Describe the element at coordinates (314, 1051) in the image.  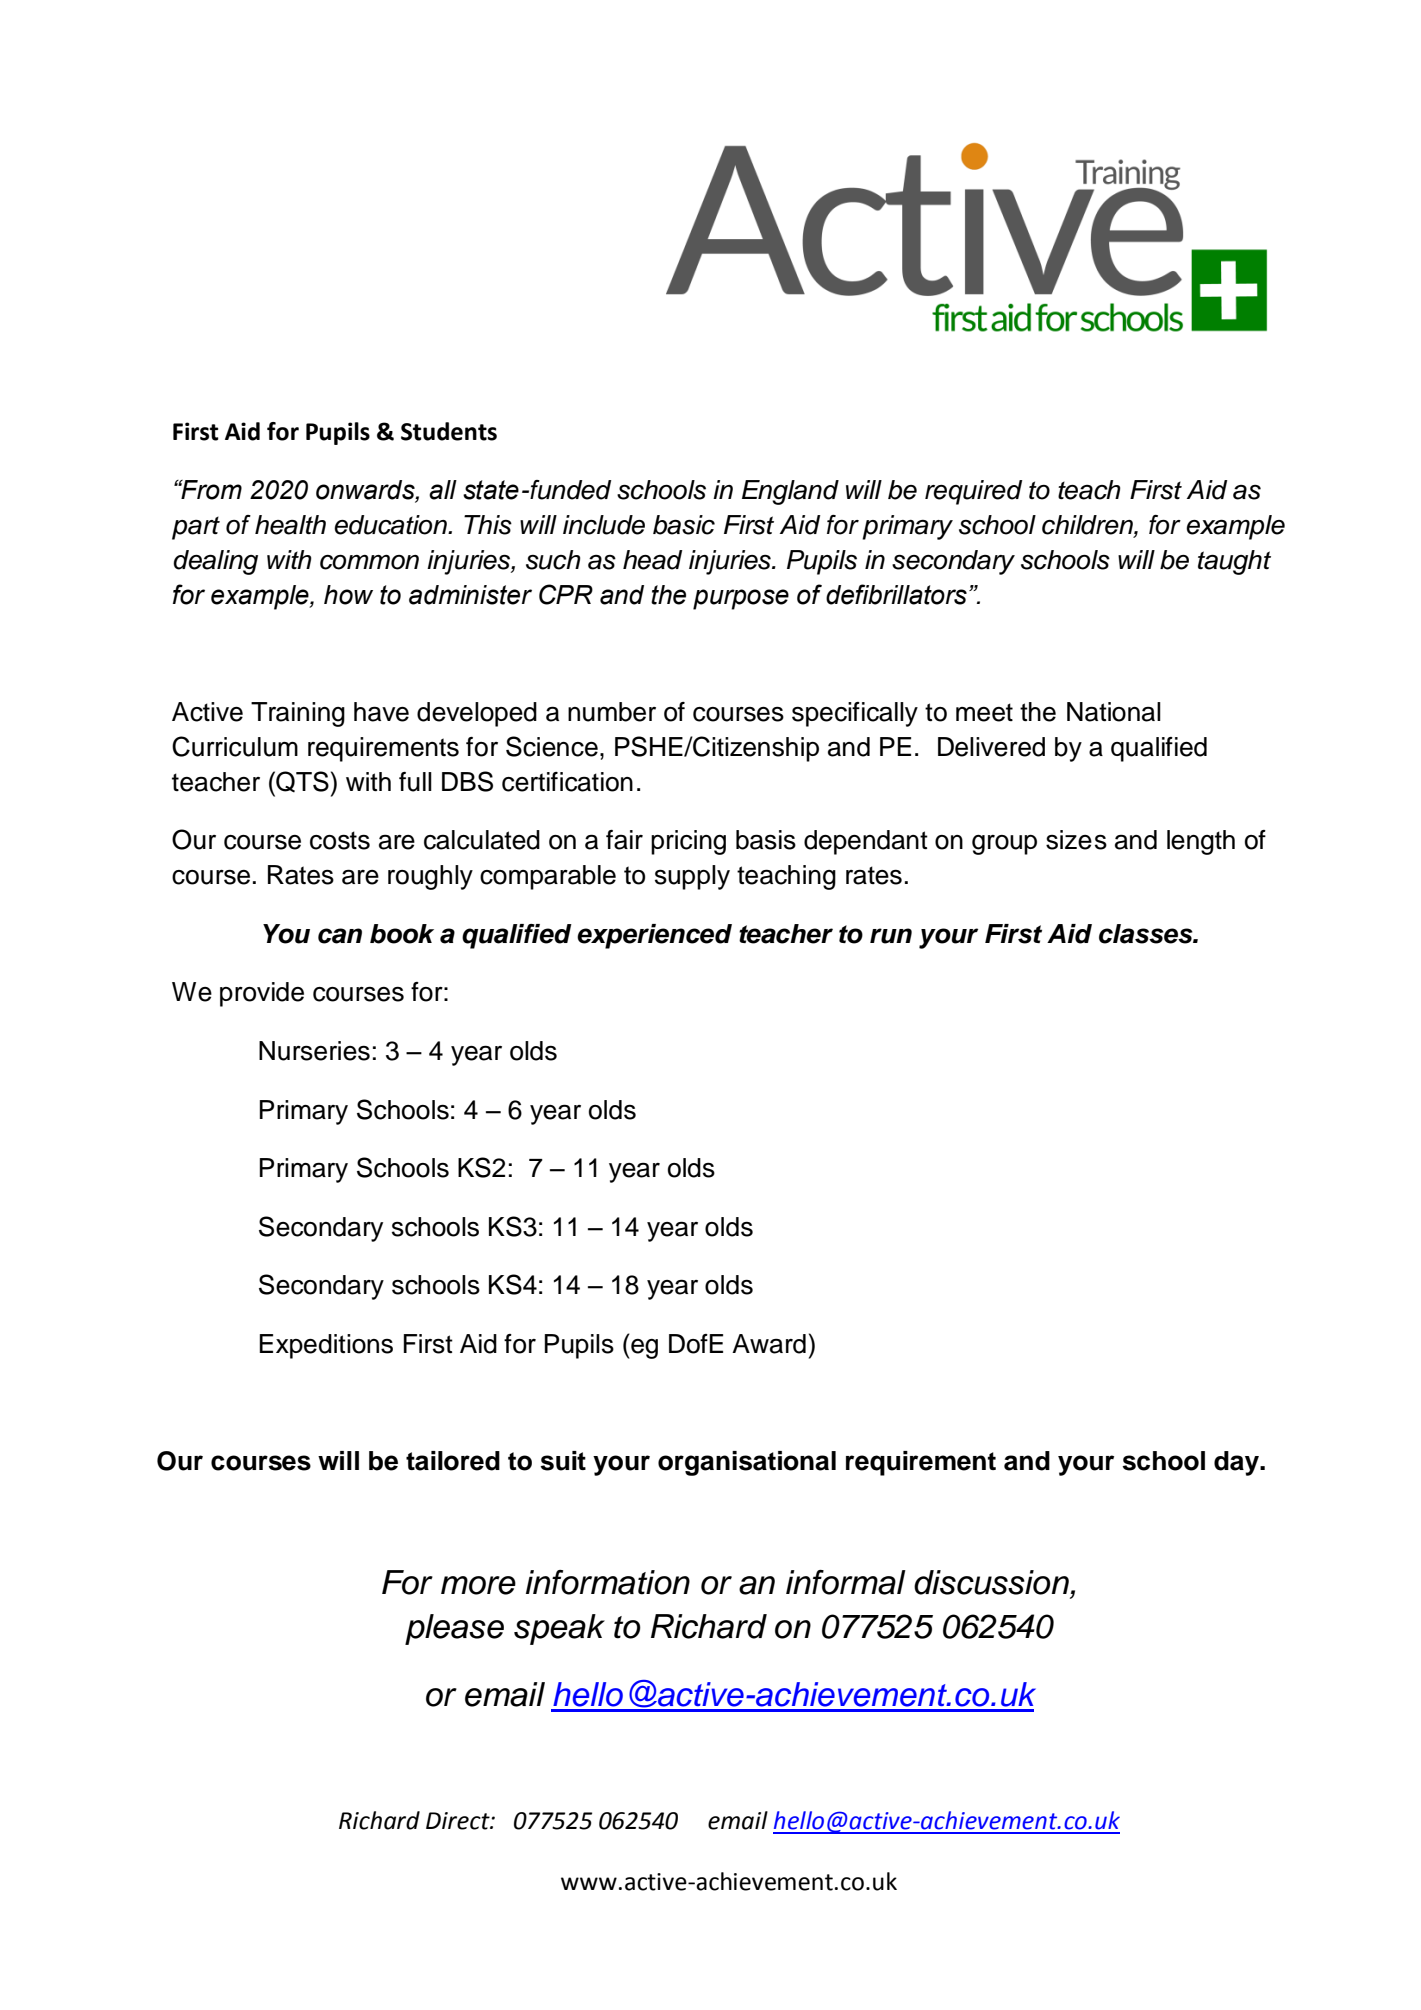
I see `Nurseries` at that location.
